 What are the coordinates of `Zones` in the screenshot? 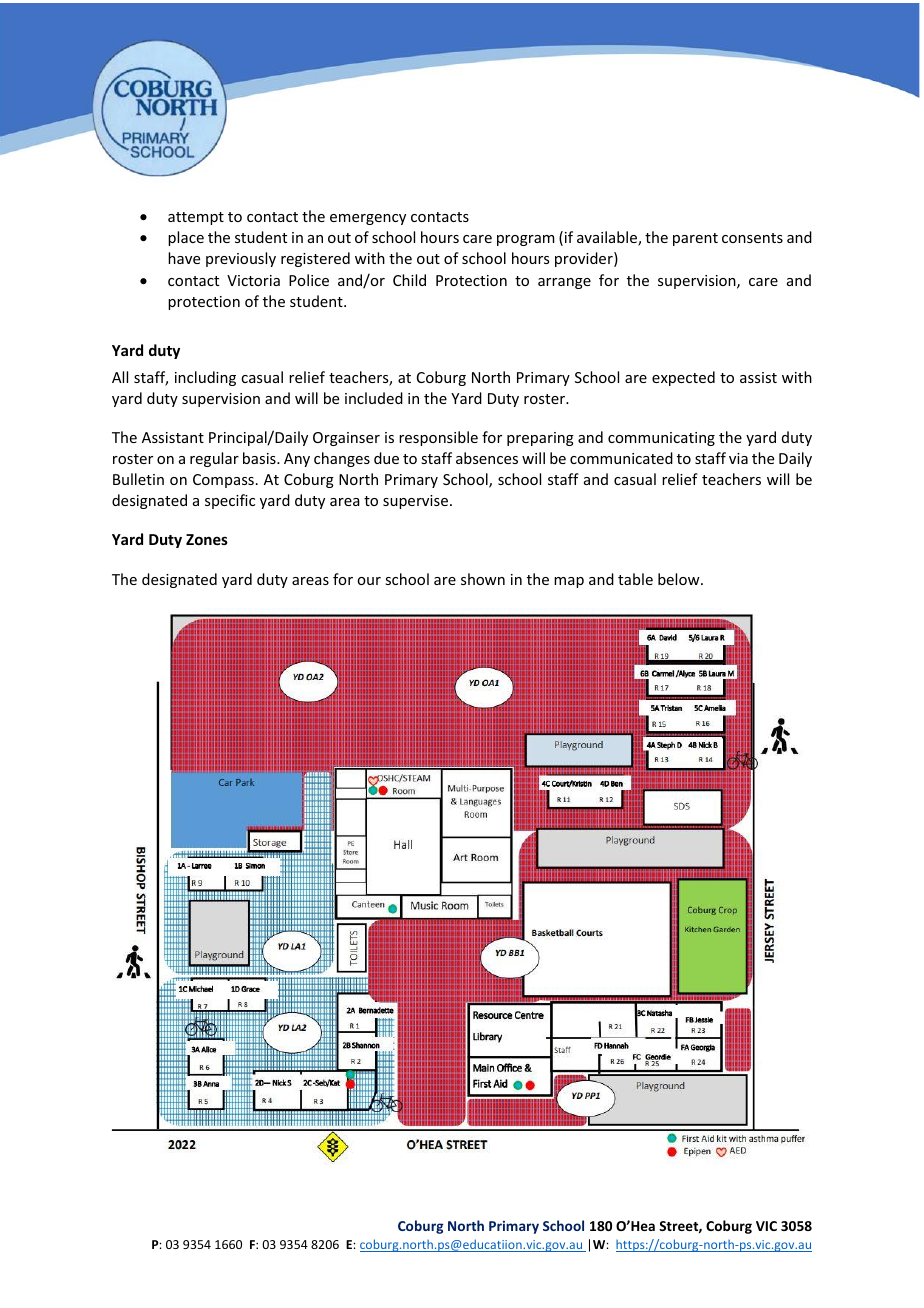 It's located at (207, 539).
